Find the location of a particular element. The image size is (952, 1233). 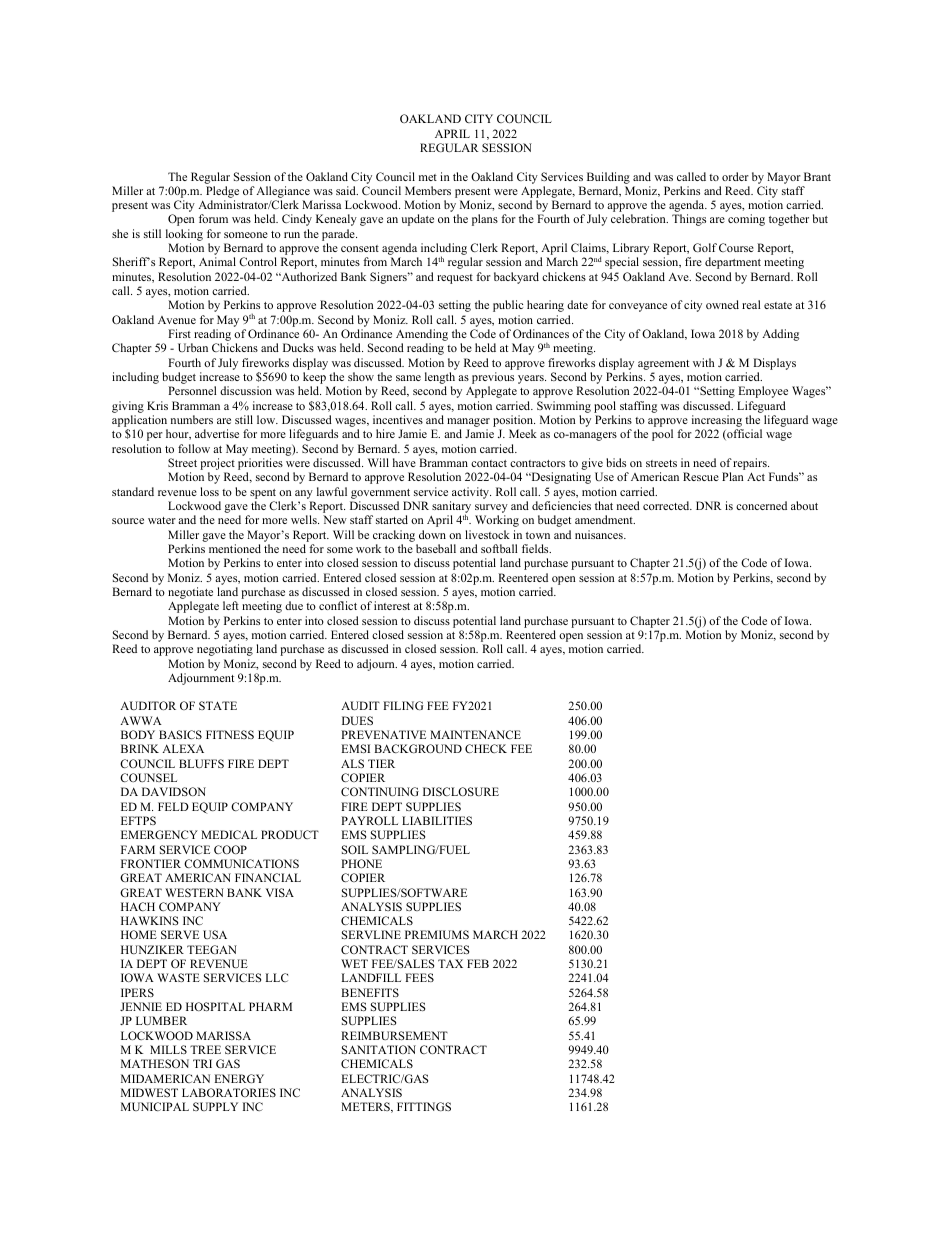

loss is located at coordinates (209, 491).
